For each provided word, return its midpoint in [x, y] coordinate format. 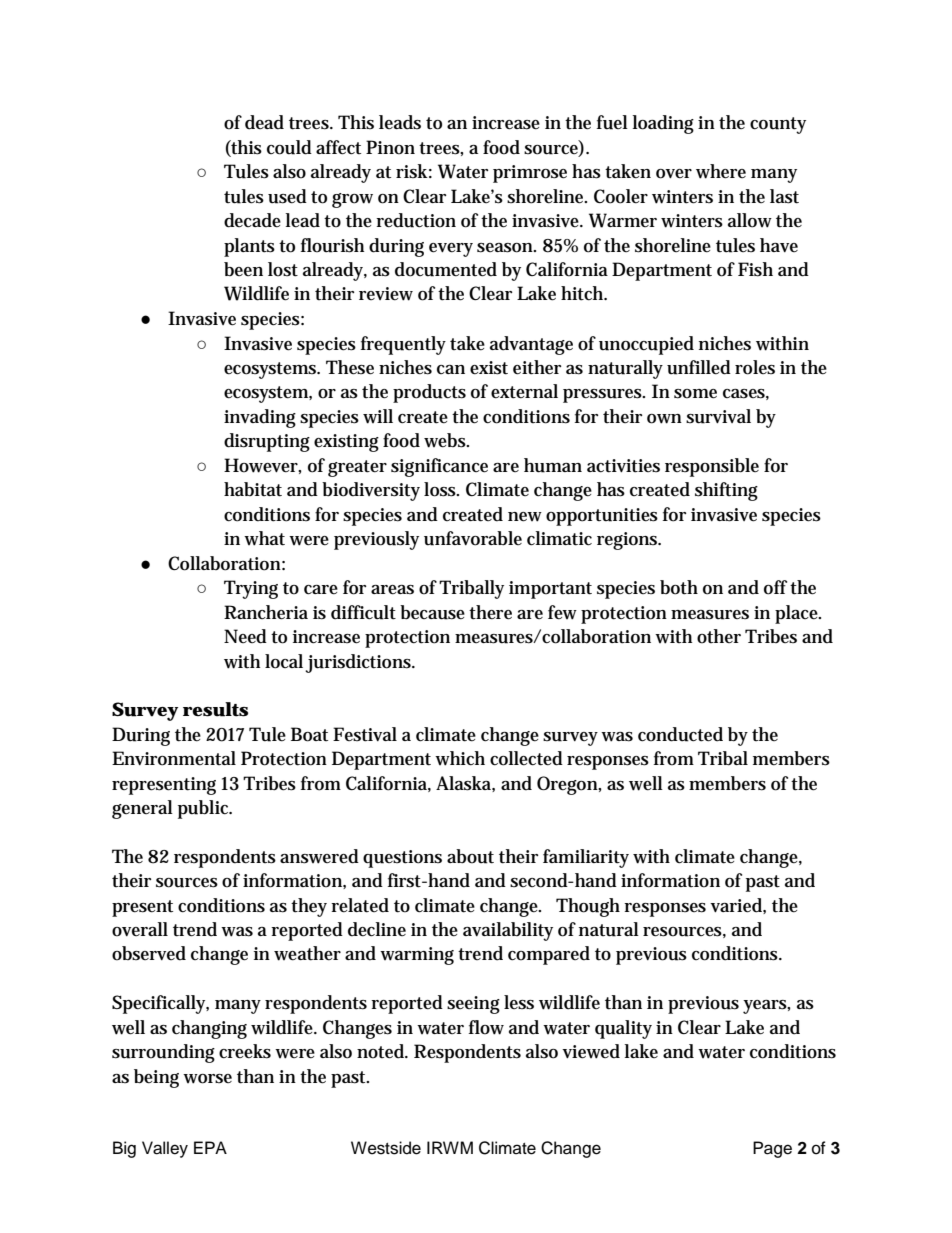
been [243, 269]
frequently [403, 345]
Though [588, 907]
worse [207, 1079]
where [721, 171]
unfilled [699, 367]
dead [264, 122]
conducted [680, 734]
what [264, 538]
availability [508, 931]
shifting [726, 491]
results [215, 709]
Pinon [390, 147]
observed [149, 953]
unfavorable [473, 538]
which [460, 758]
